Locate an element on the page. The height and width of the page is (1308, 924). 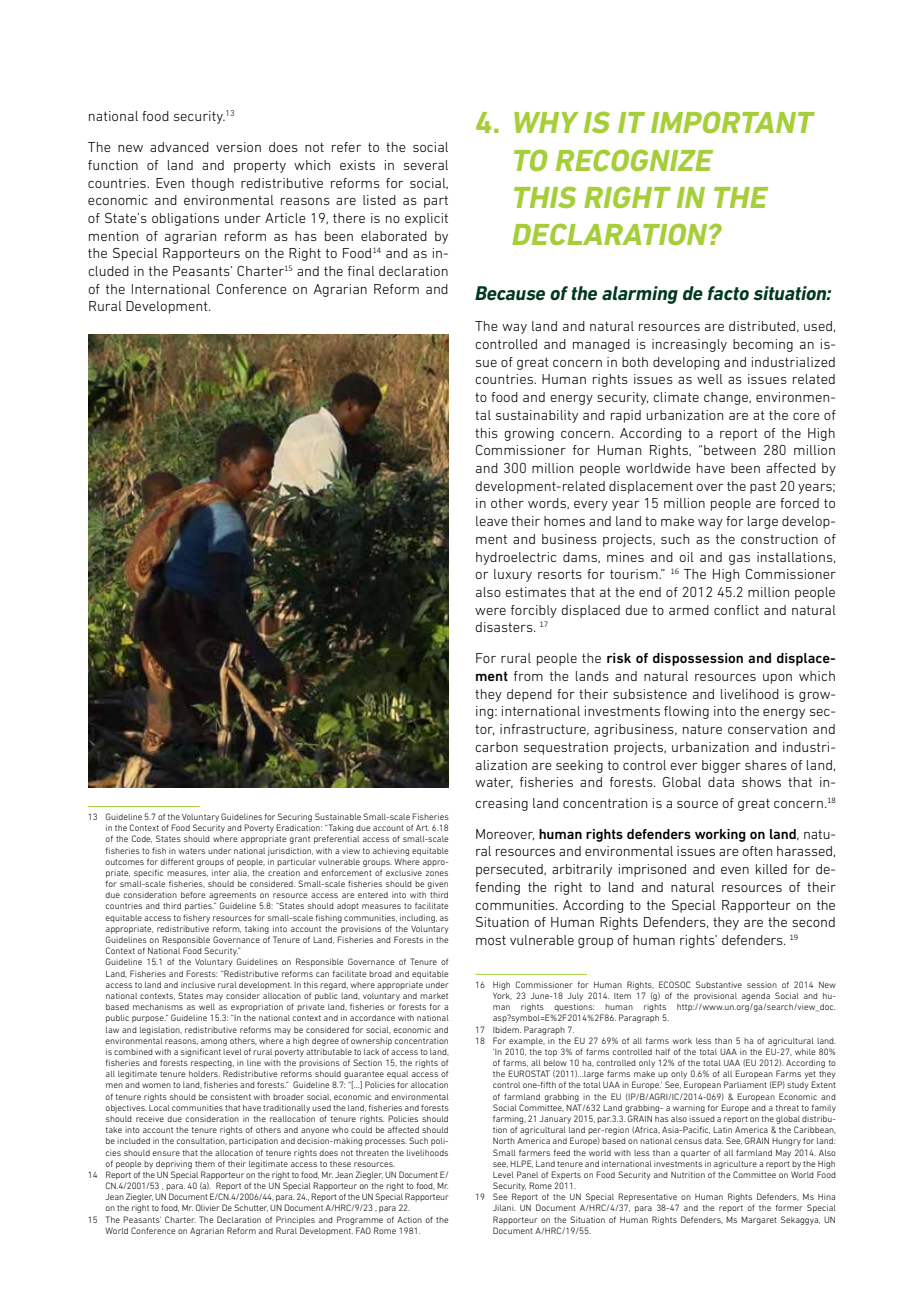
most is located at coordinates (491, 940).
